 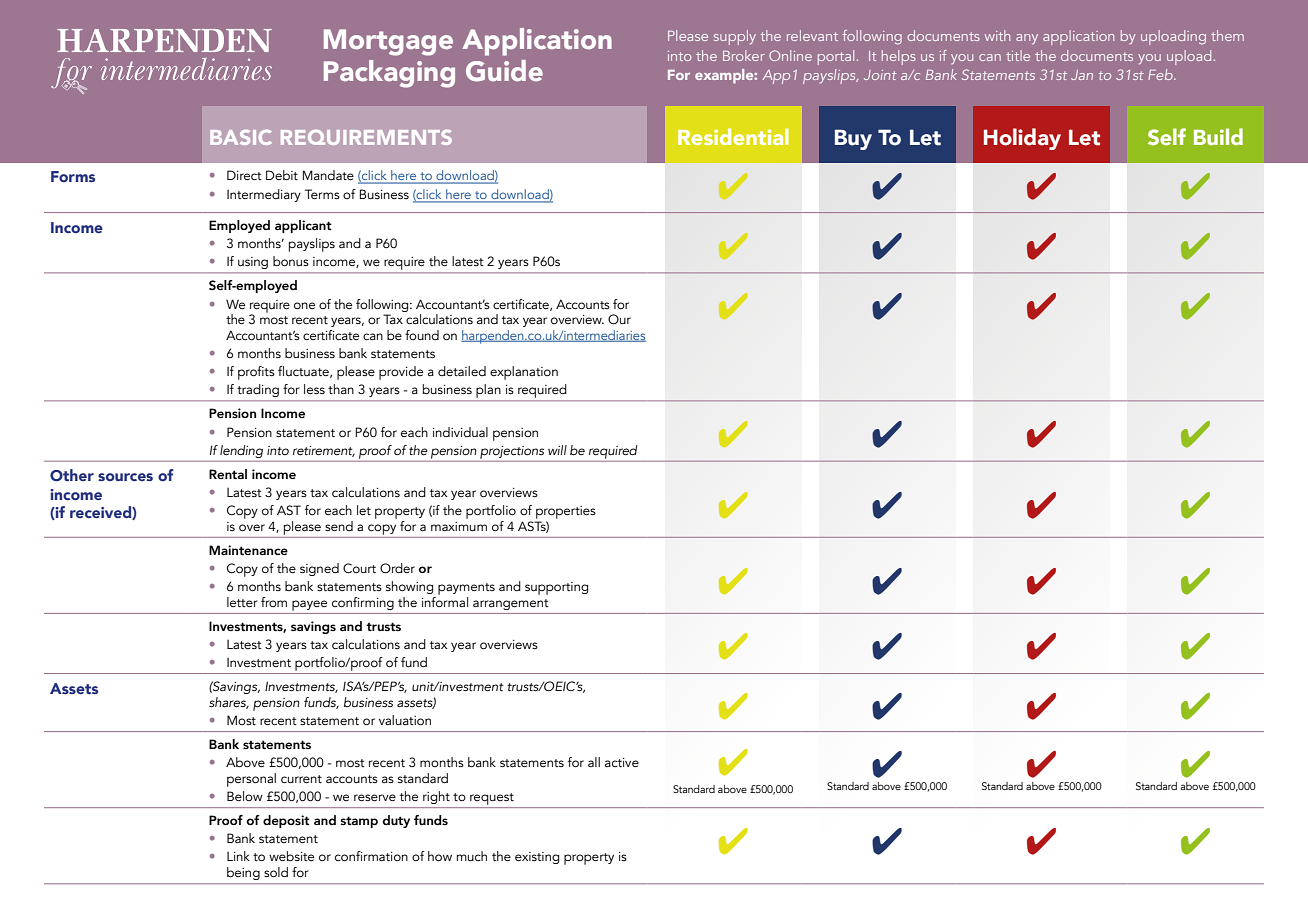 I want to click on existing, so click(x=537, y=858).
